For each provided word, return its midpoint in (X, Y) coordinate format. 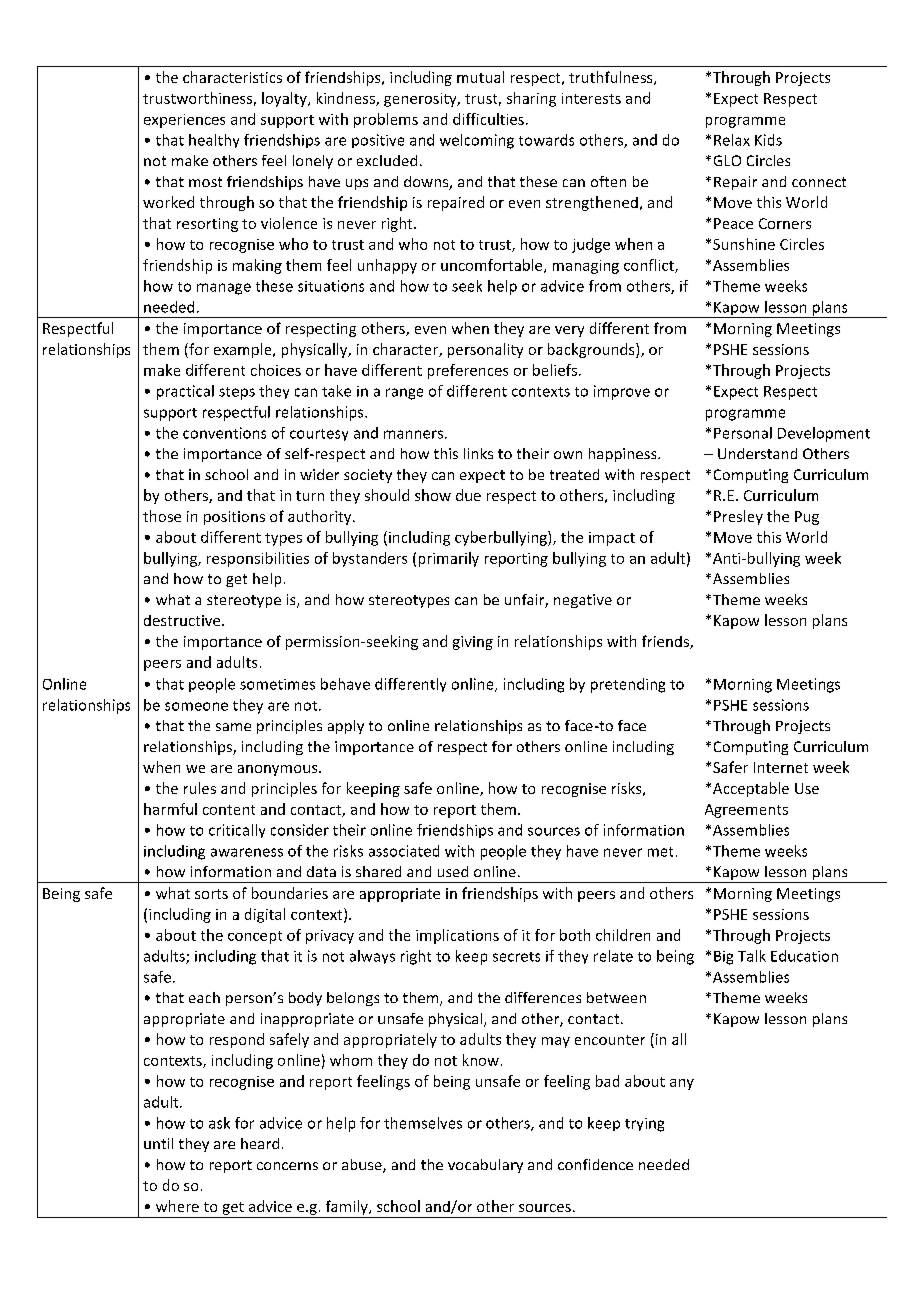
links (478, 453)
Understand (757, 453)
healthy (214, 141)
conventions (224, 433)
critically (237, 831)
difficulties (488, 119)
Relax (732, 140)
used (453, 871)
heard (260, 1143)
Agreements (746, 811)
